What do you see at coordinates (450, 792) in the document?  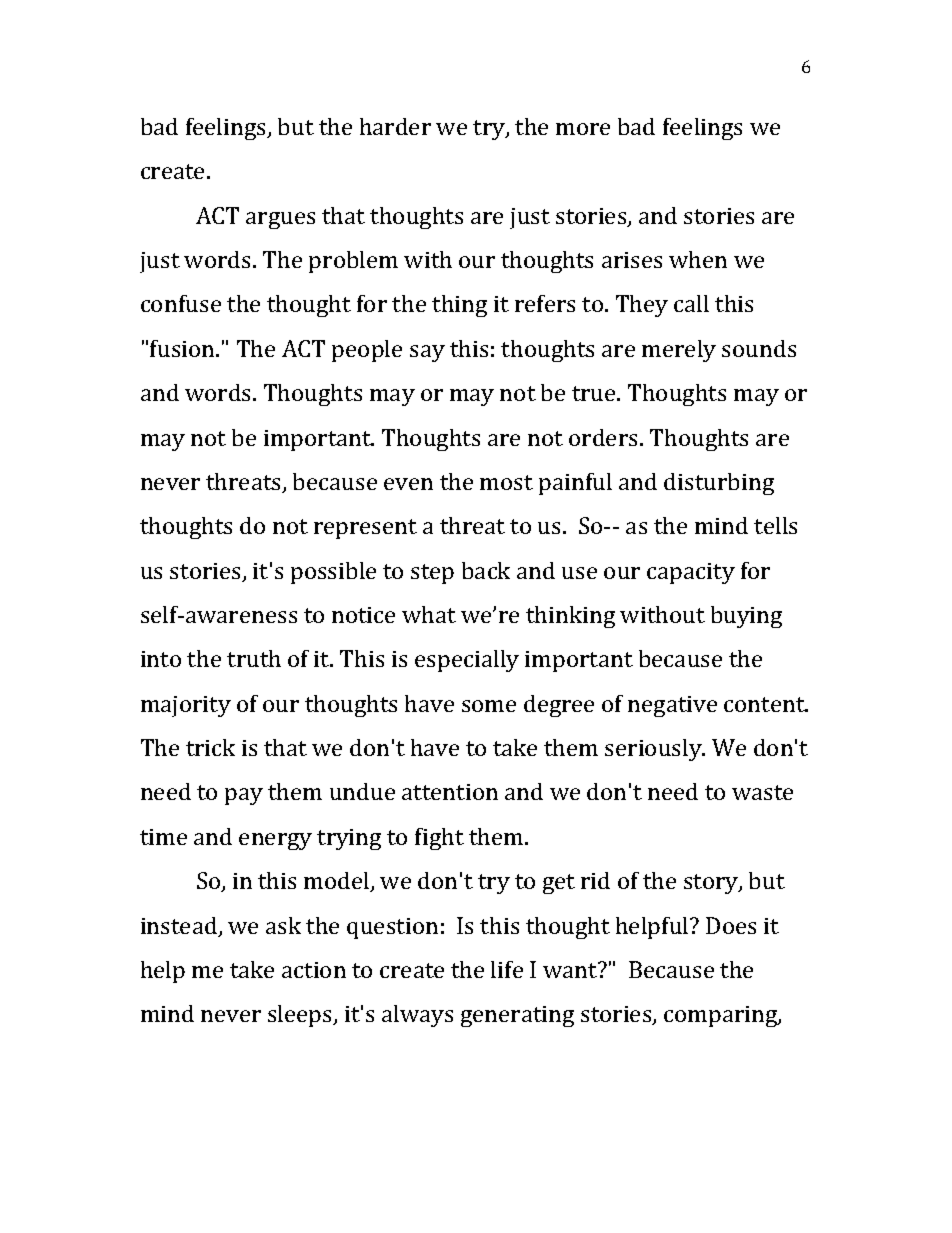 I see `attention` at bounding box center [450, 792].
